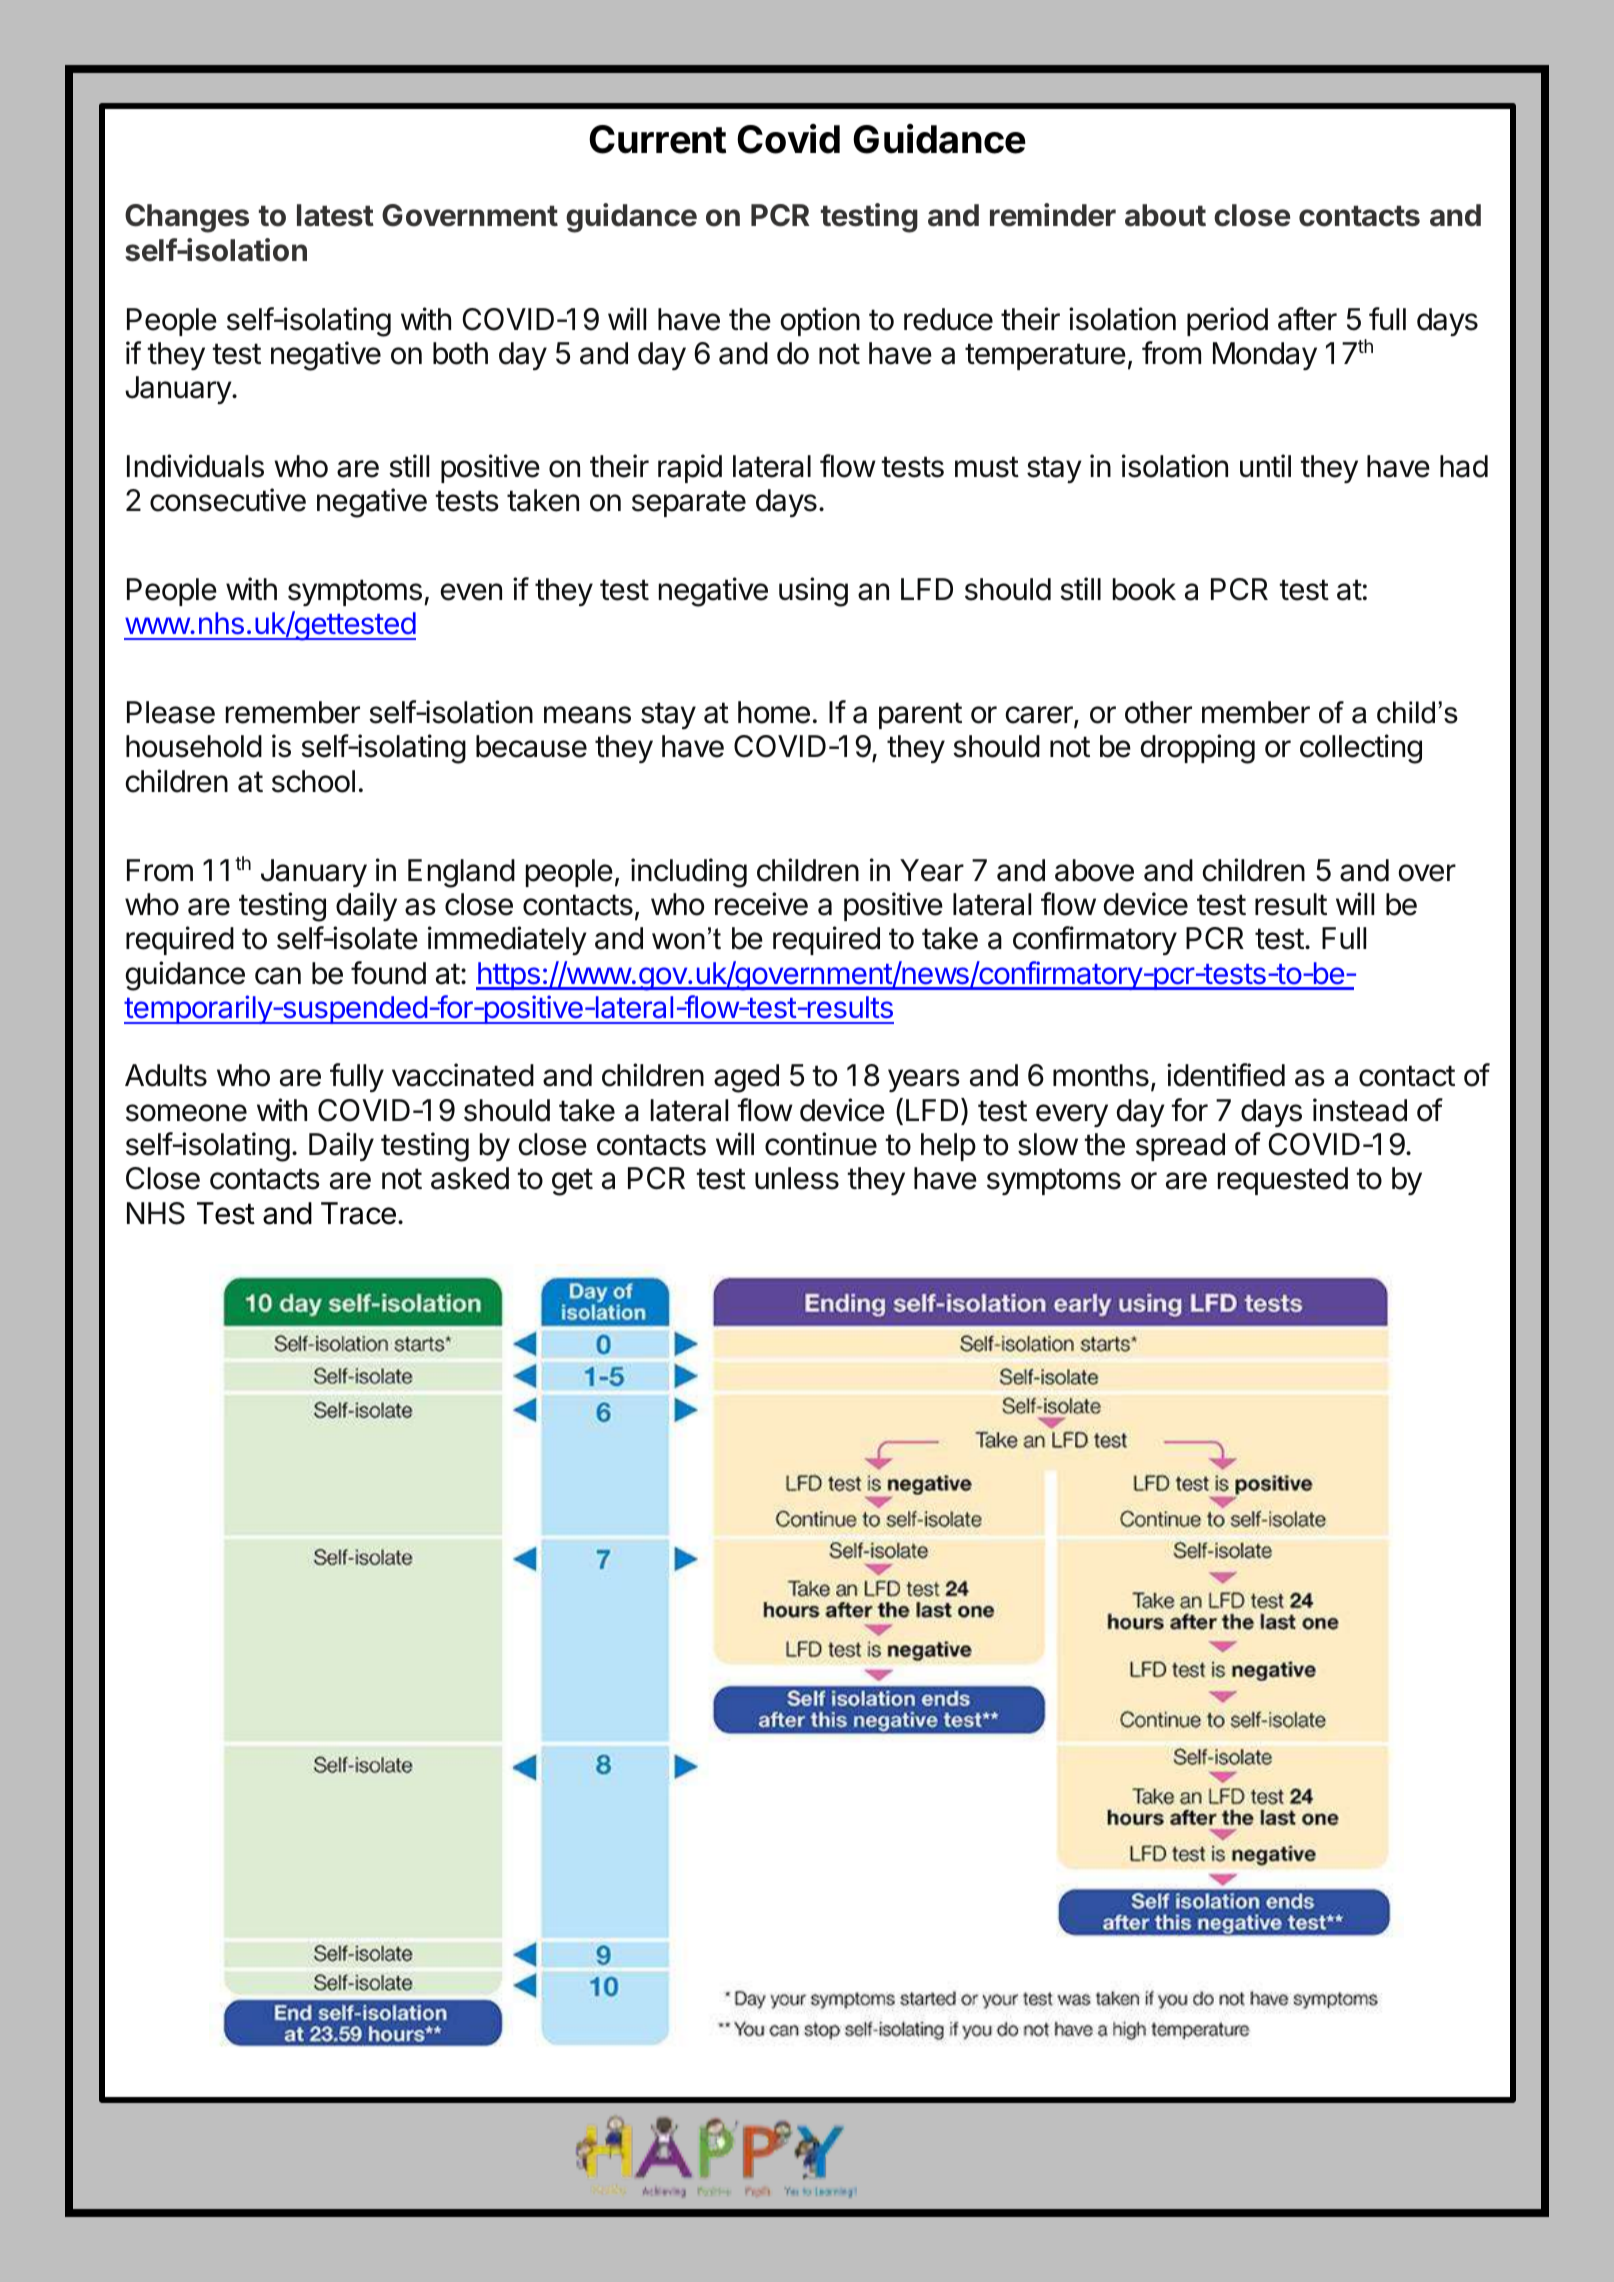 The image size is (1614, 2282). Describe the element at coordinates (657, 139) in the document. I see `Current` at that location.
